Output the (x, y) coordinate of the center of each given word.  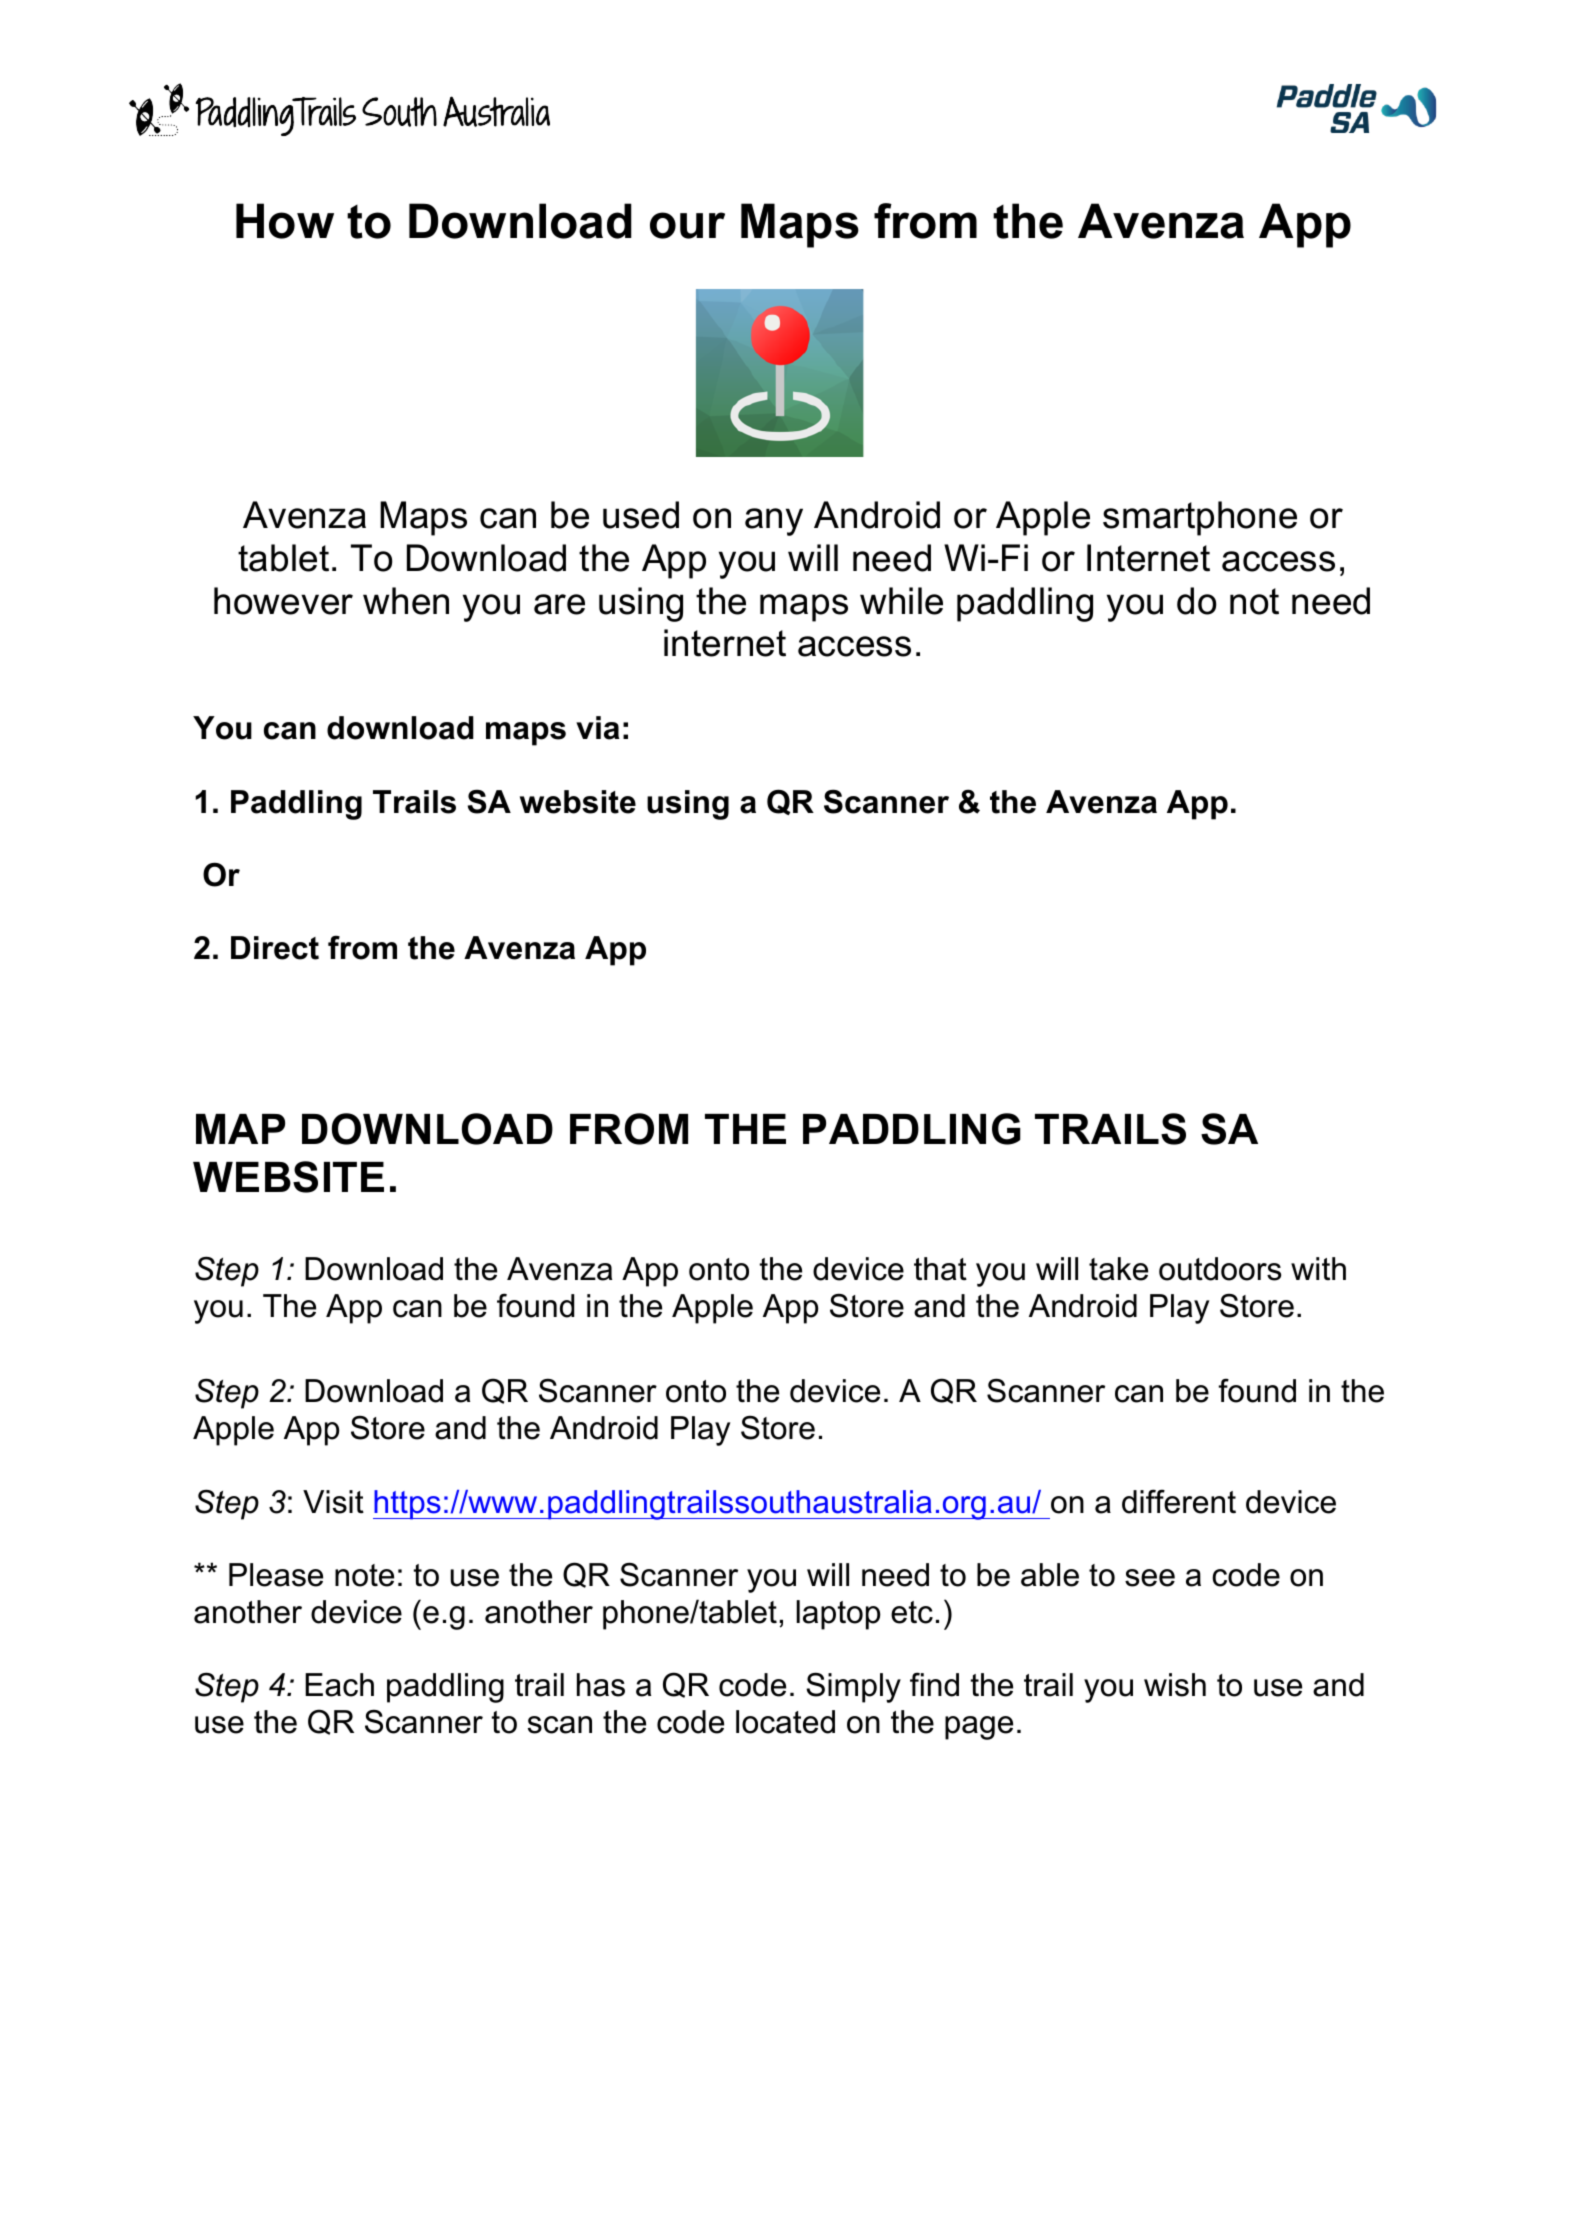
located (785, 1722)
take (1118, 1269)
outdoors (1220, 1269)
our (687, 225)
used (641, 515)
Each (339, 1685)
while (901, 601)
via (598, 728)
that (940, 1269)
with (1318, 1268)
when (406, 601)
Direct (275, 948)
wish (1175, 1685)
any (774, 522)
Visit (333, 1502)
